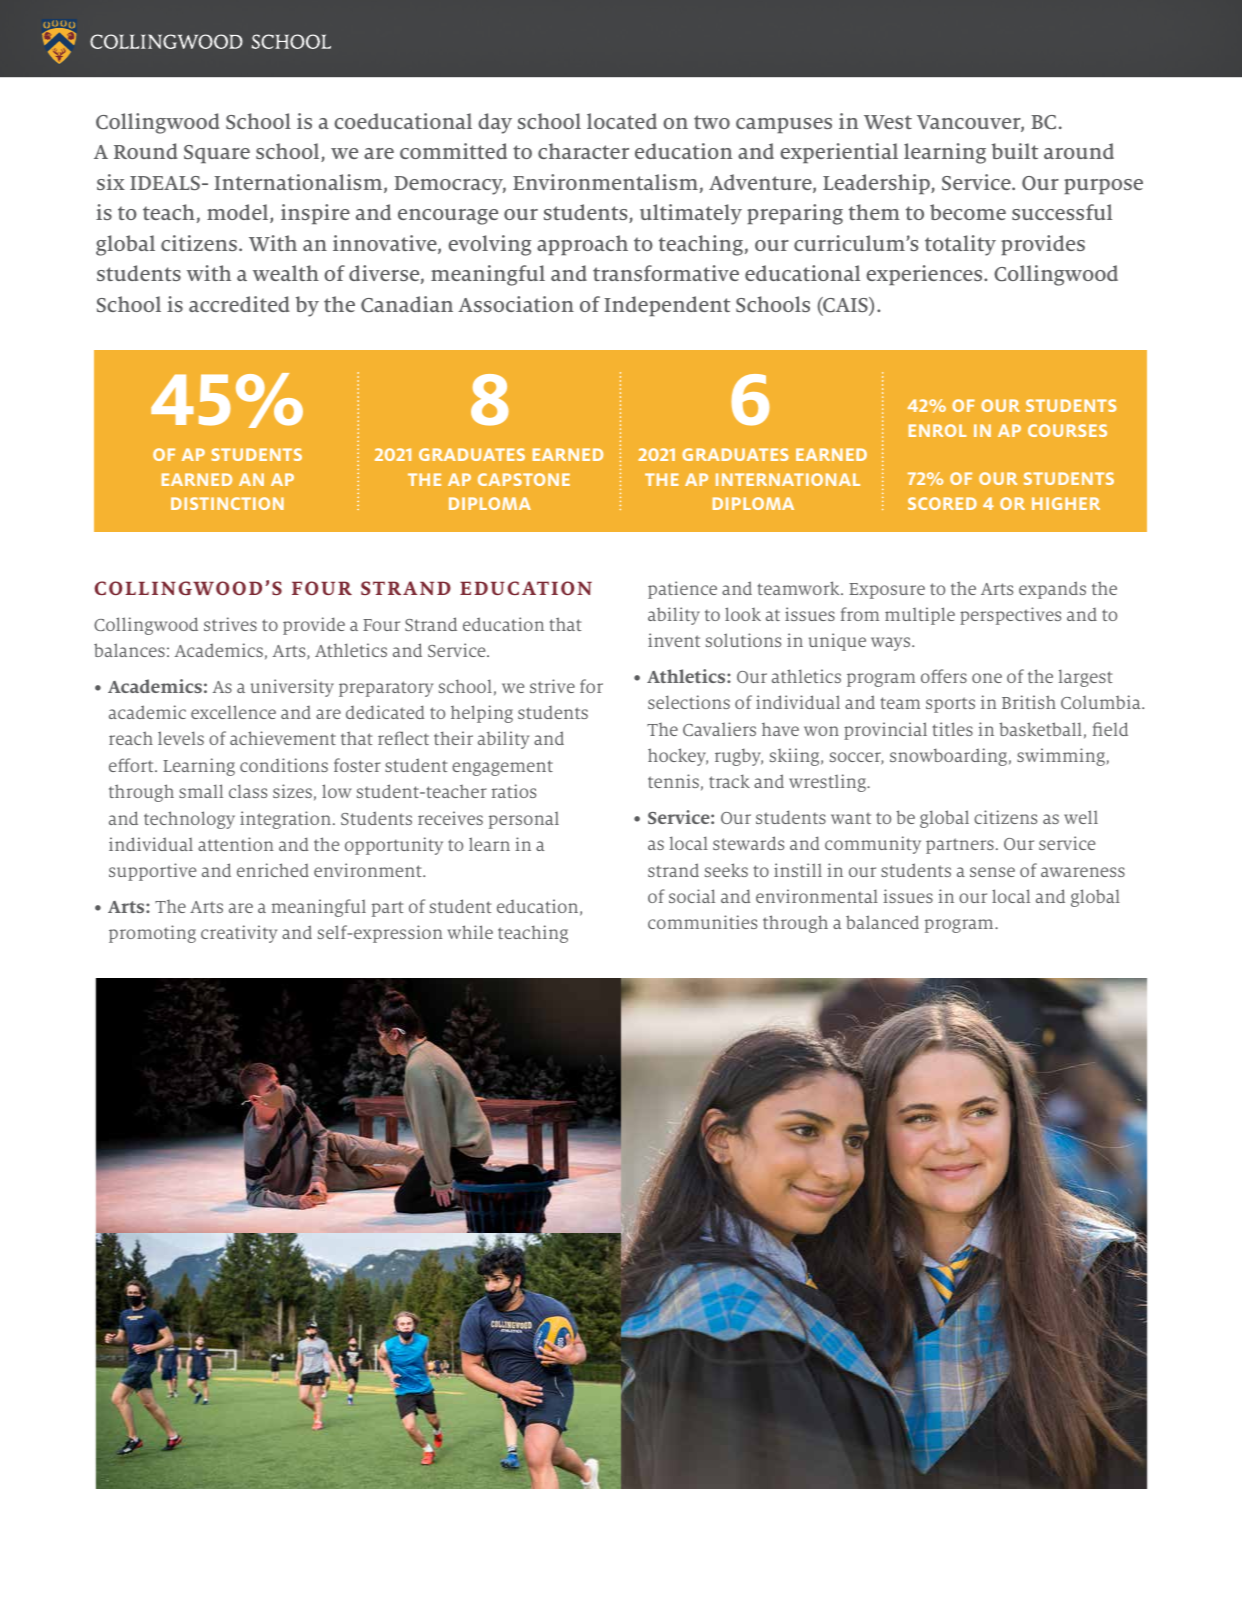  What do you see at coordinates (692, 896) in the image?
I see `social` at bounding box center [692, 896].
